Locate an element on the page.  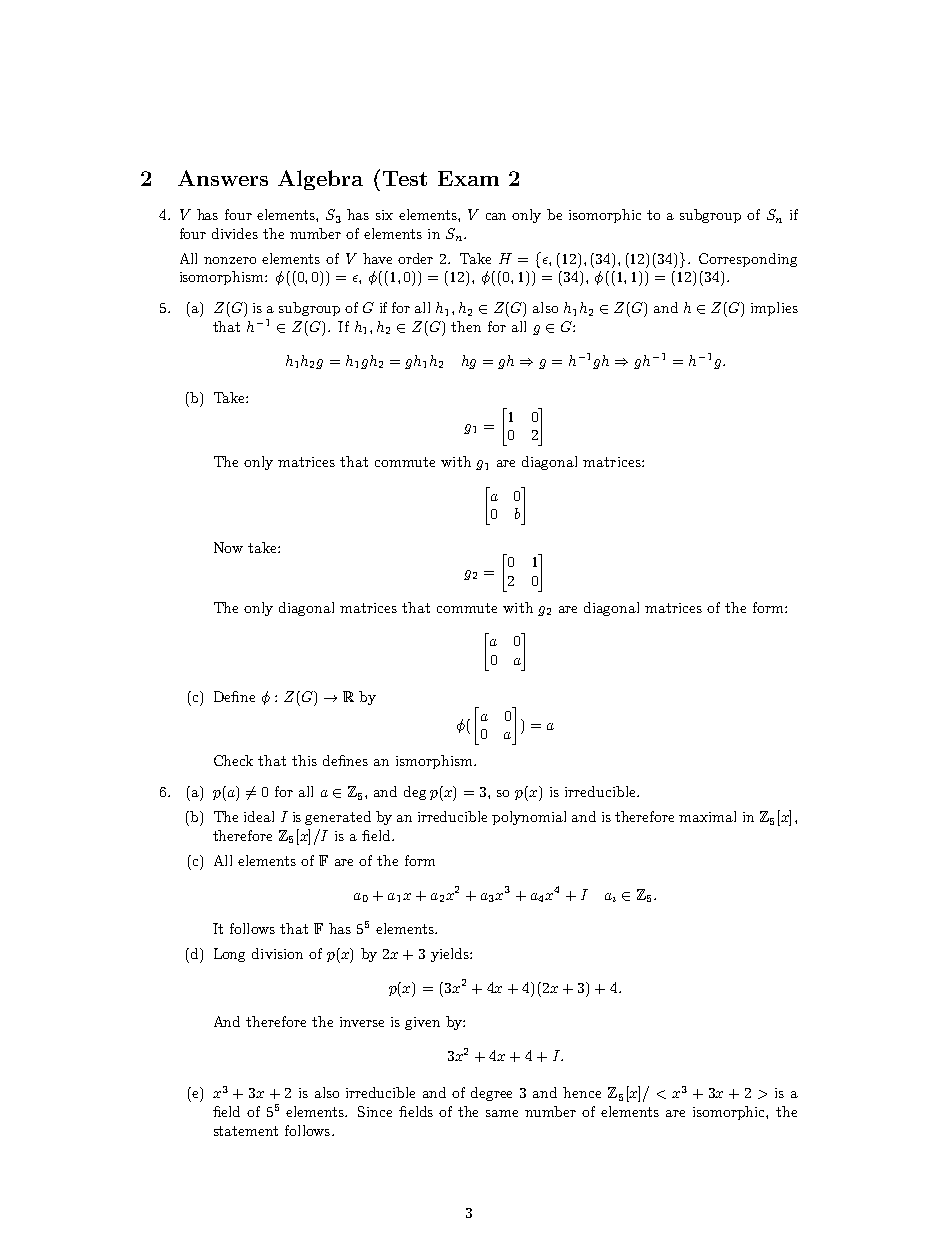
Corresponding is located at coordinates (748, 260).
